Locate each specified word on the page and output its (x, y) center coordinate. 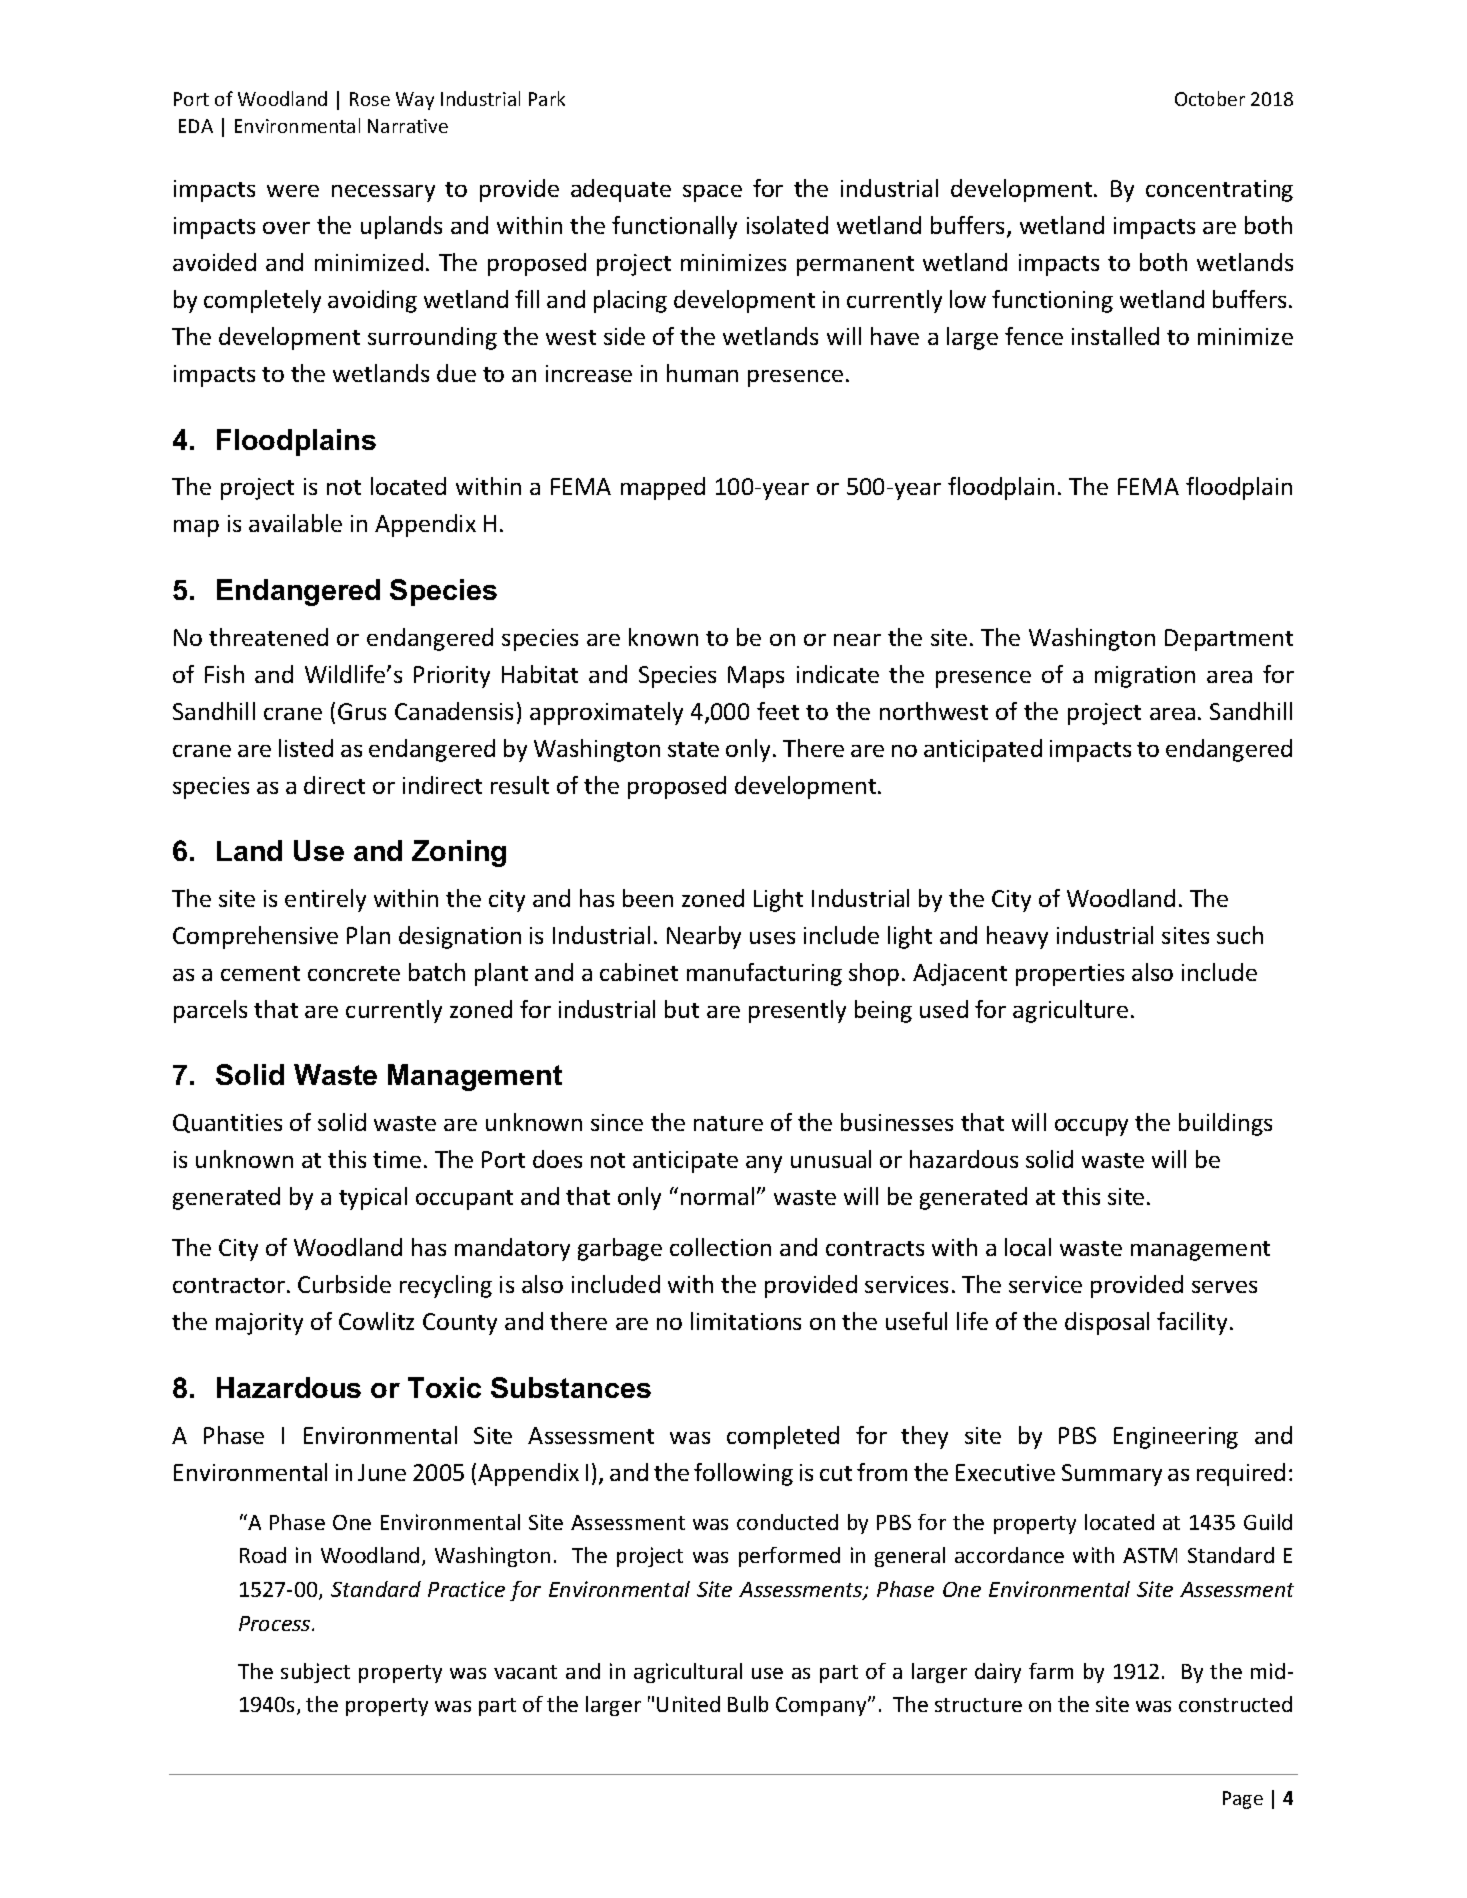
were (293, 191)
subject (315, 1673)
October (1210, 98)
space (712, 193)
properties (1070, 975)
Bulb (748, 1704)
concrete (354, 973)
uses (772, 938)
